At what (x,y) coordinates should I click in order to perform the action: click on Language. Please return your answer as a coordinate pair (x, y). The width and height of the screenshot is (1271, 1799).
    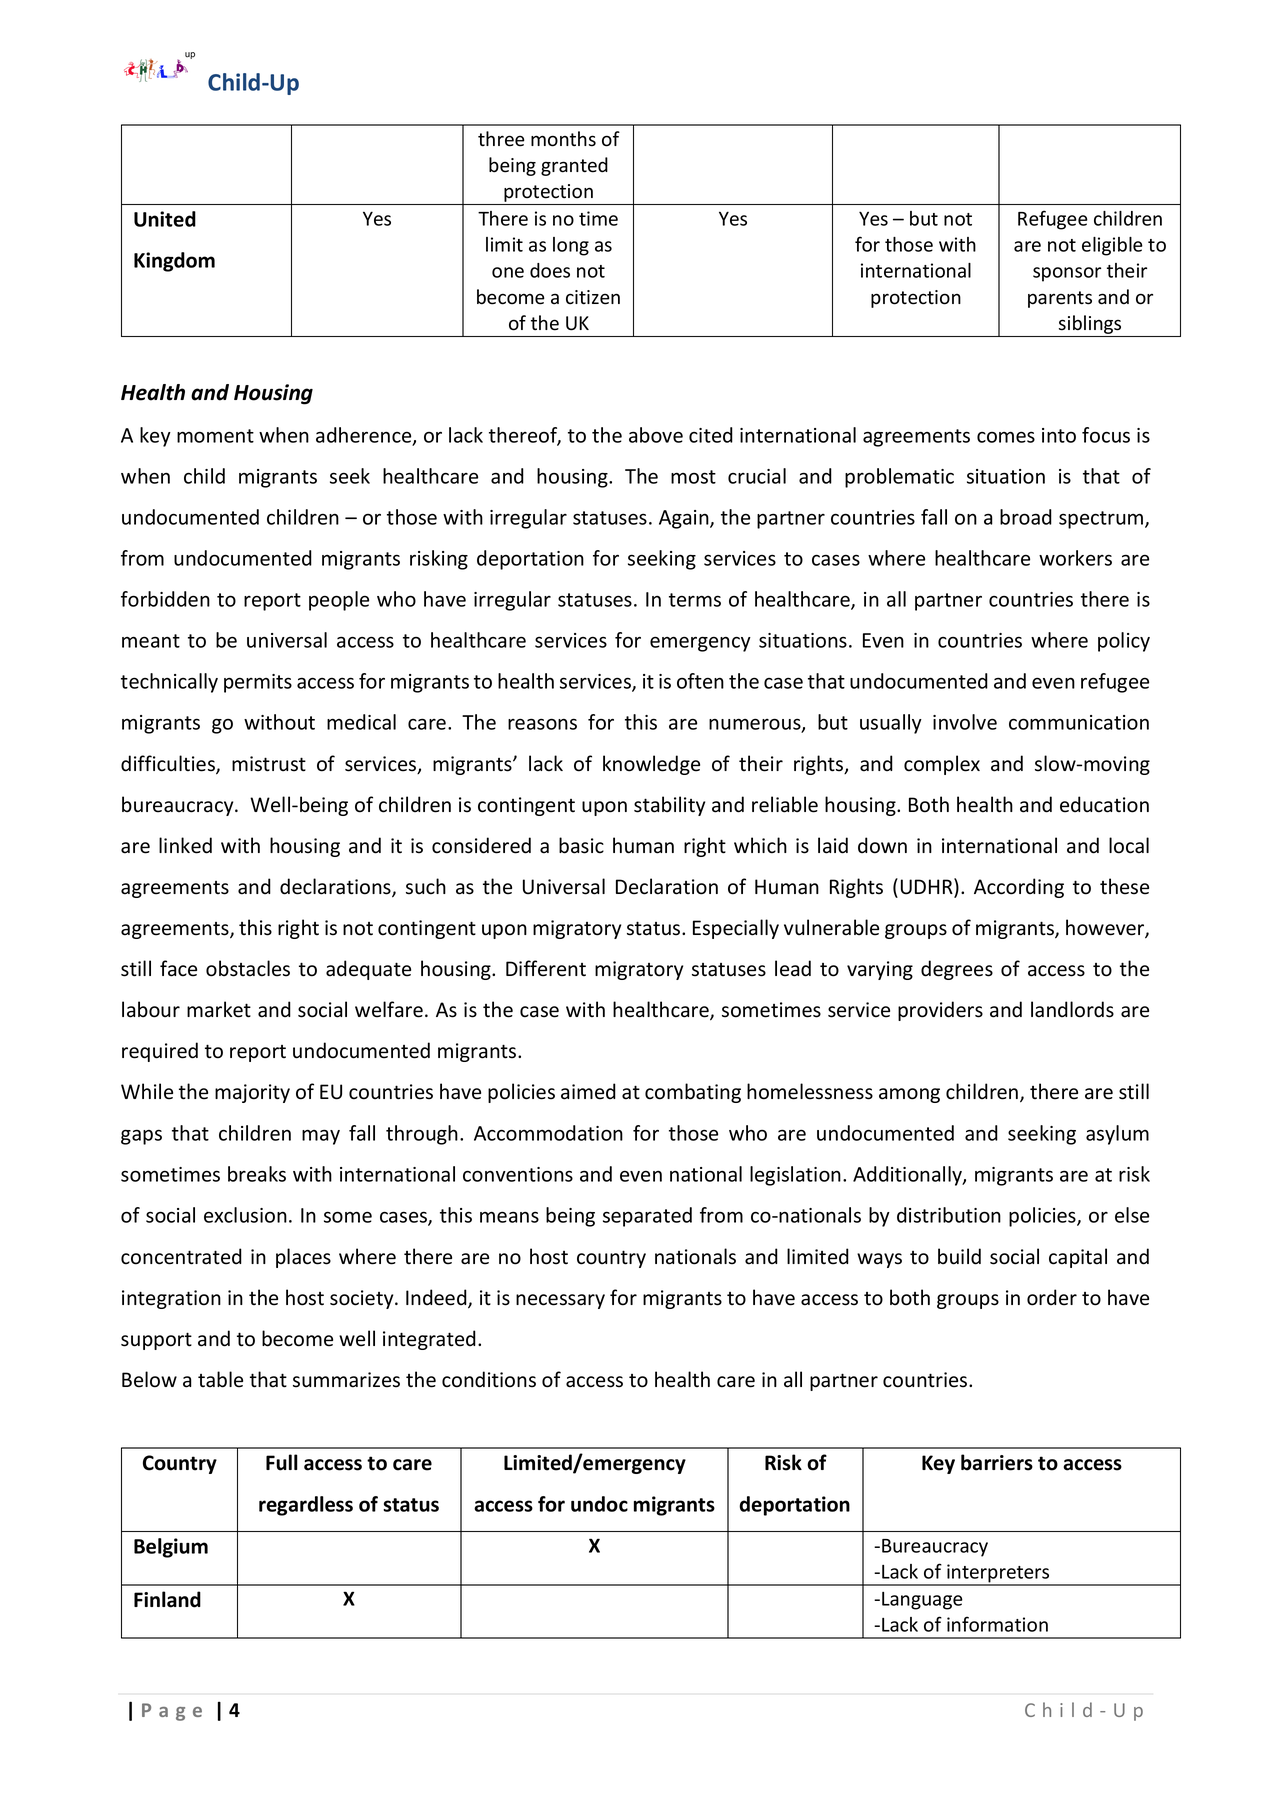
    Looking at the image, I should click on (922, 1601).
